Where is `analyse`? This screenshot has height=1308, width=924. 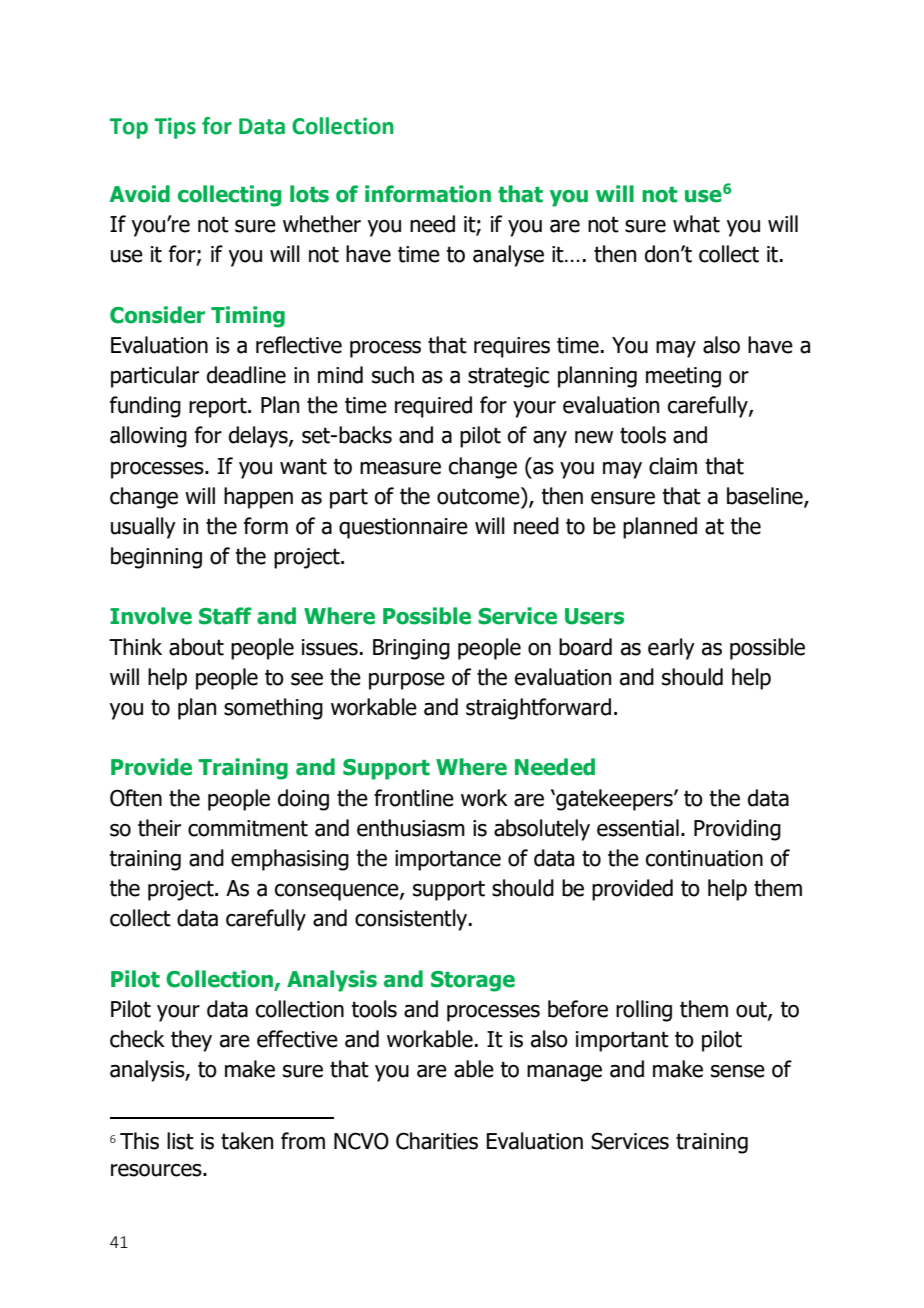 analyse is located at coordinates (508, 256).
